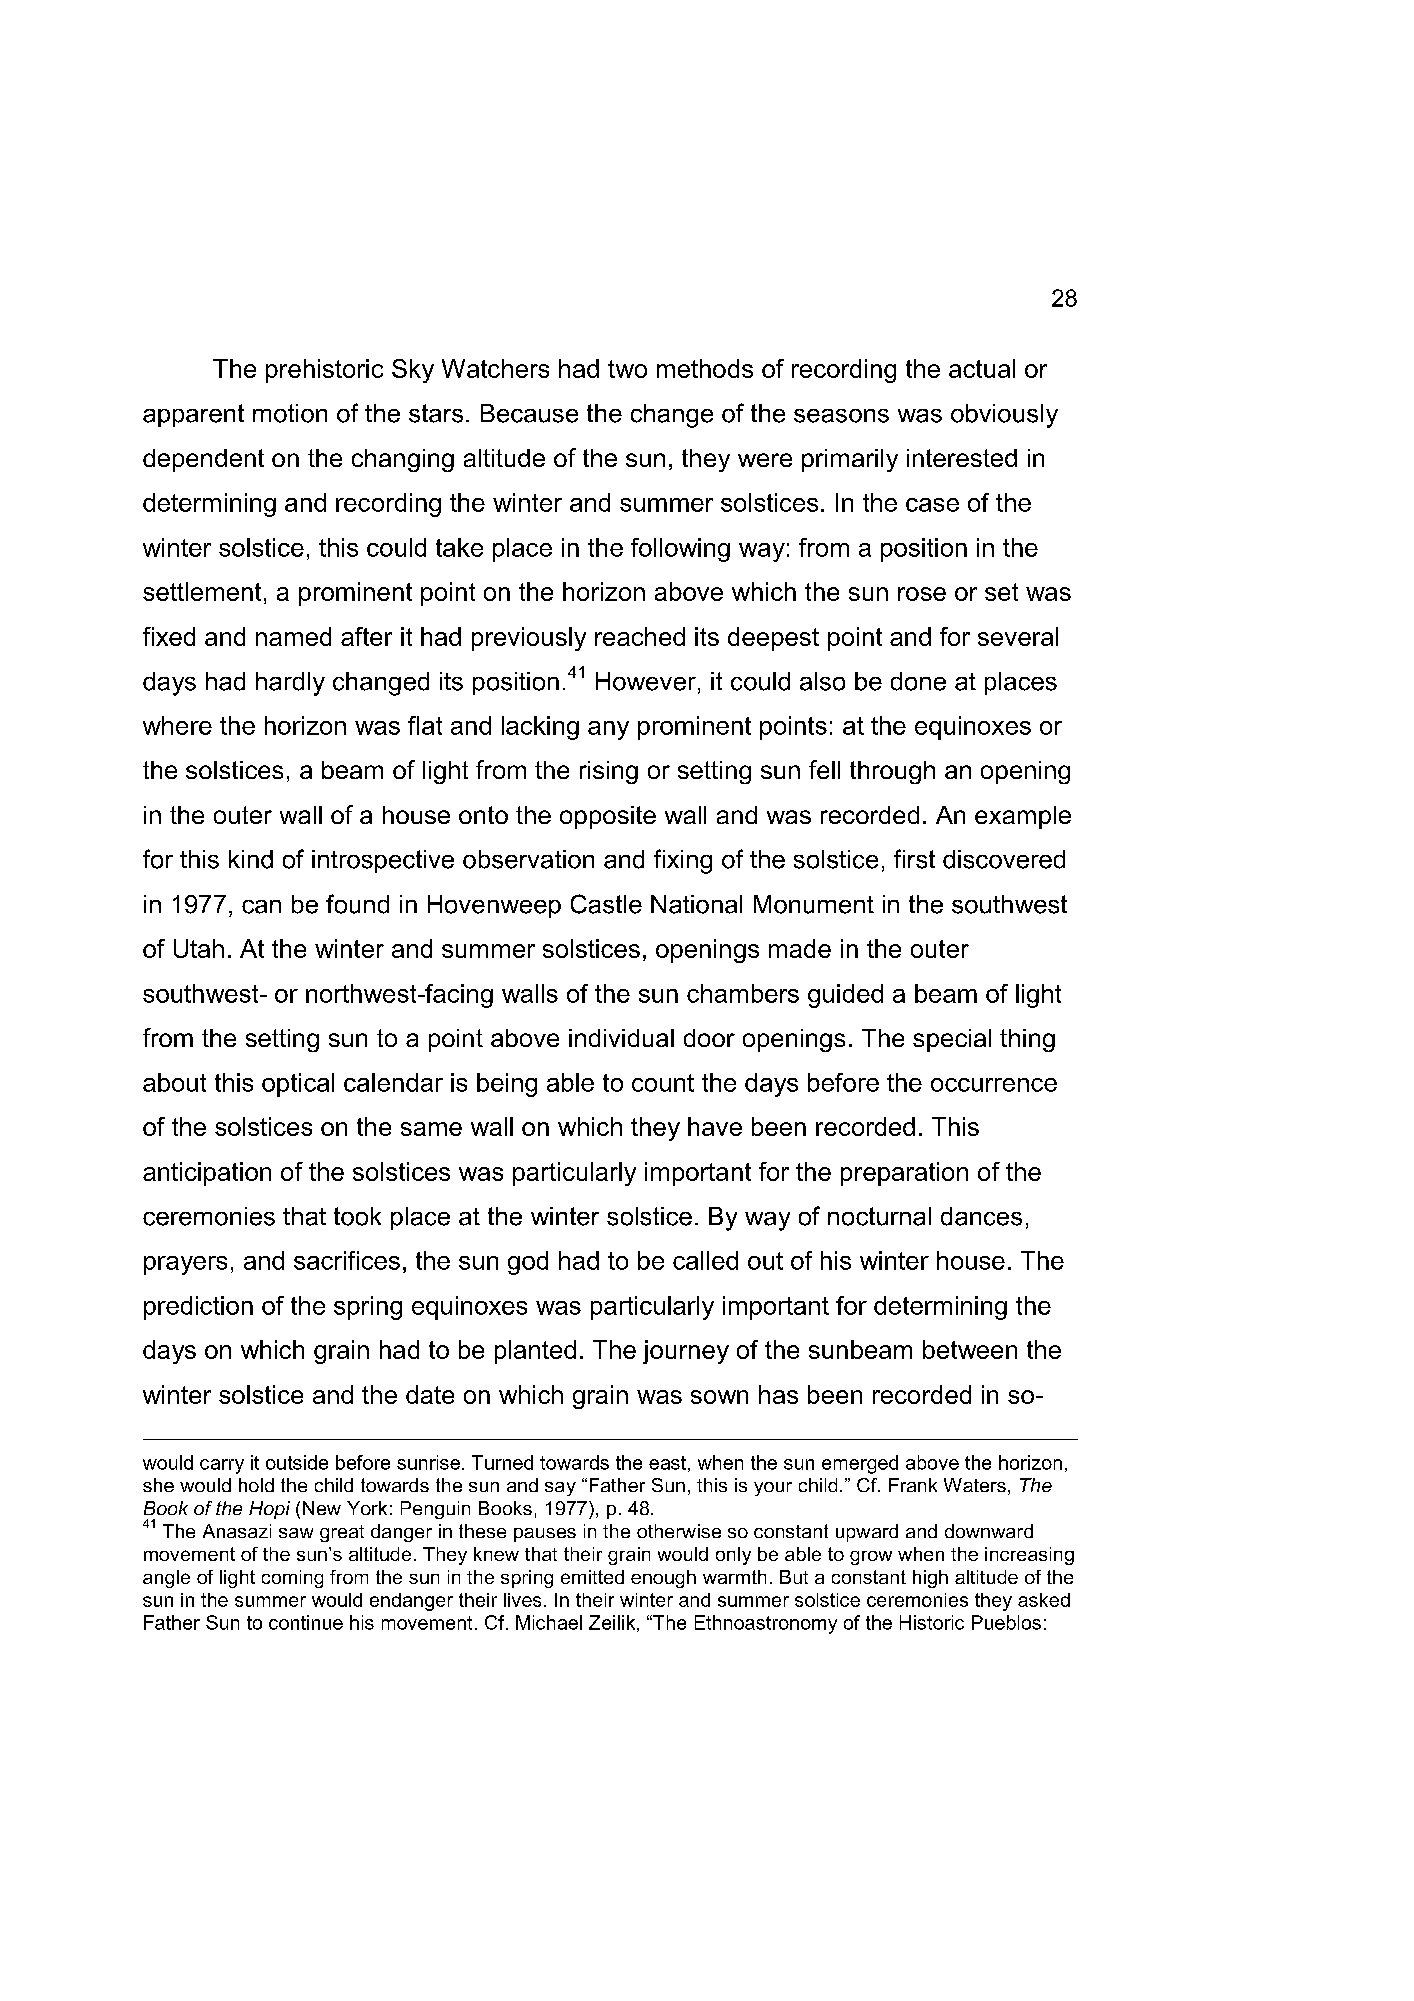 Image resolution: width=1414 pixels, height=2001 pixels. What do you see at coordinates (528, 1263) in the screenshot?
I see `god` at bounding box center [528, 1263].
